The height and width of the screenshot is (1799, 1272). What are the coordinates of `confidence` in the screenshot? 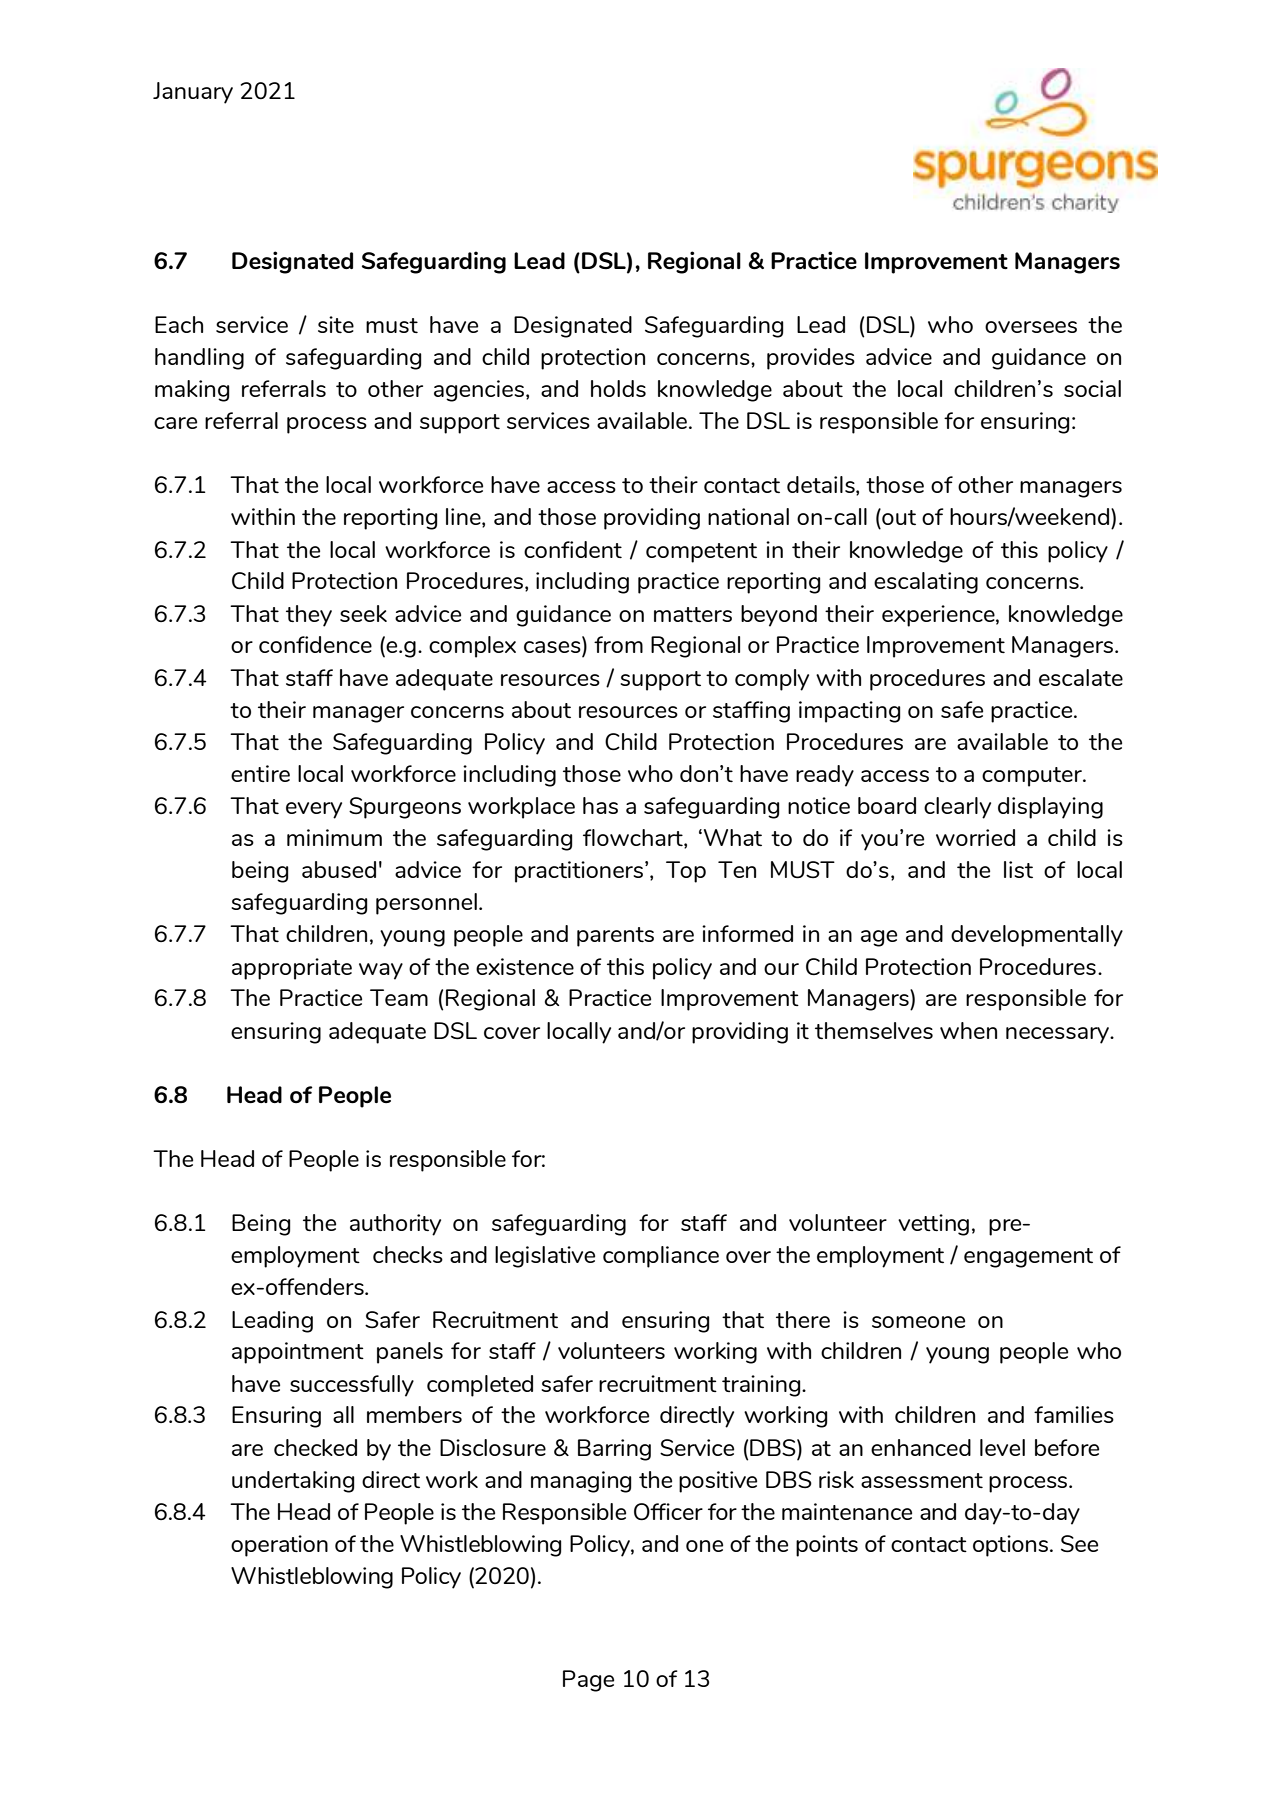 It's located at (315, 644).
